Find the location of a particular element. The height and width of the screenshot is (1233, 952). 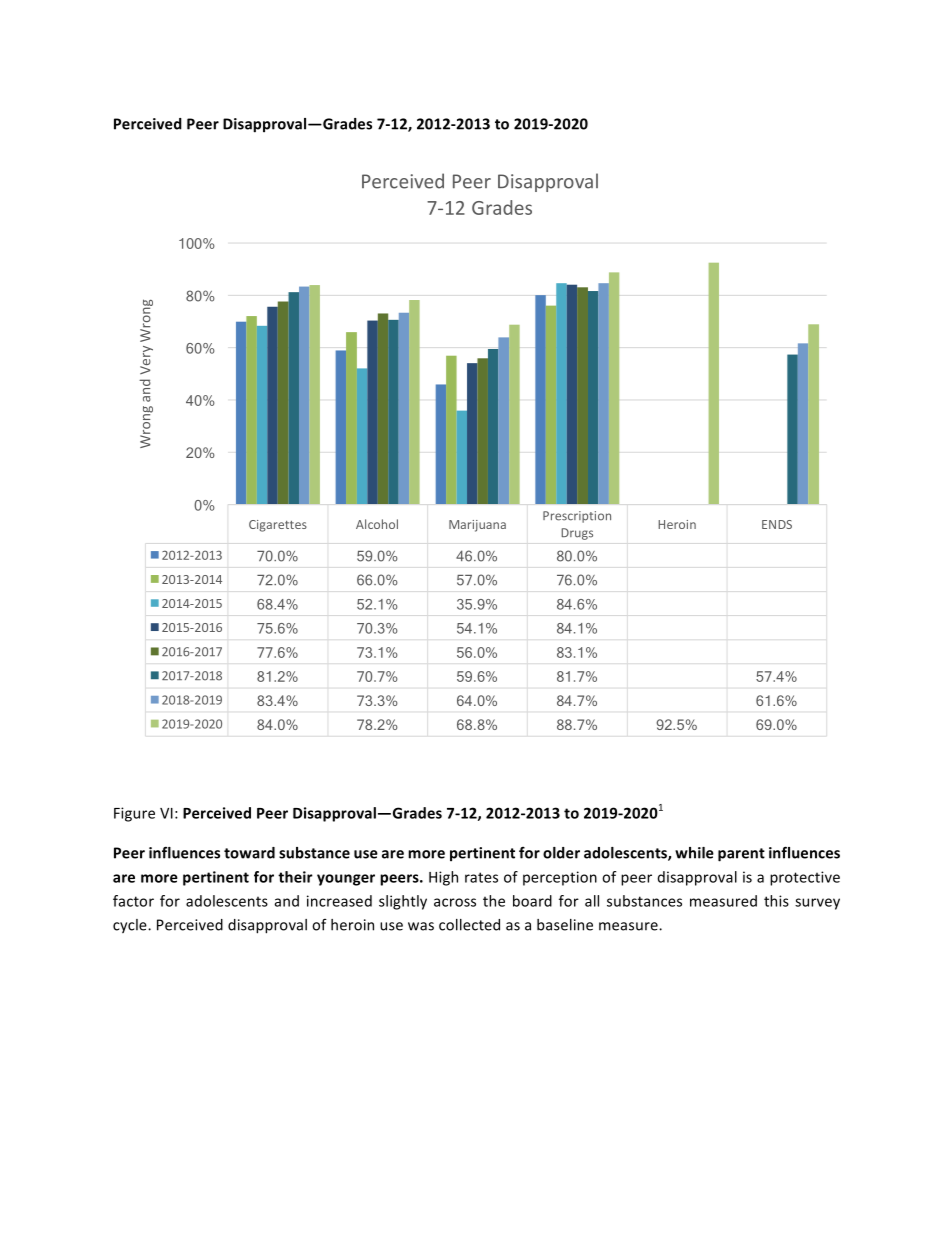

parent is located at coordinates (741, 855).
